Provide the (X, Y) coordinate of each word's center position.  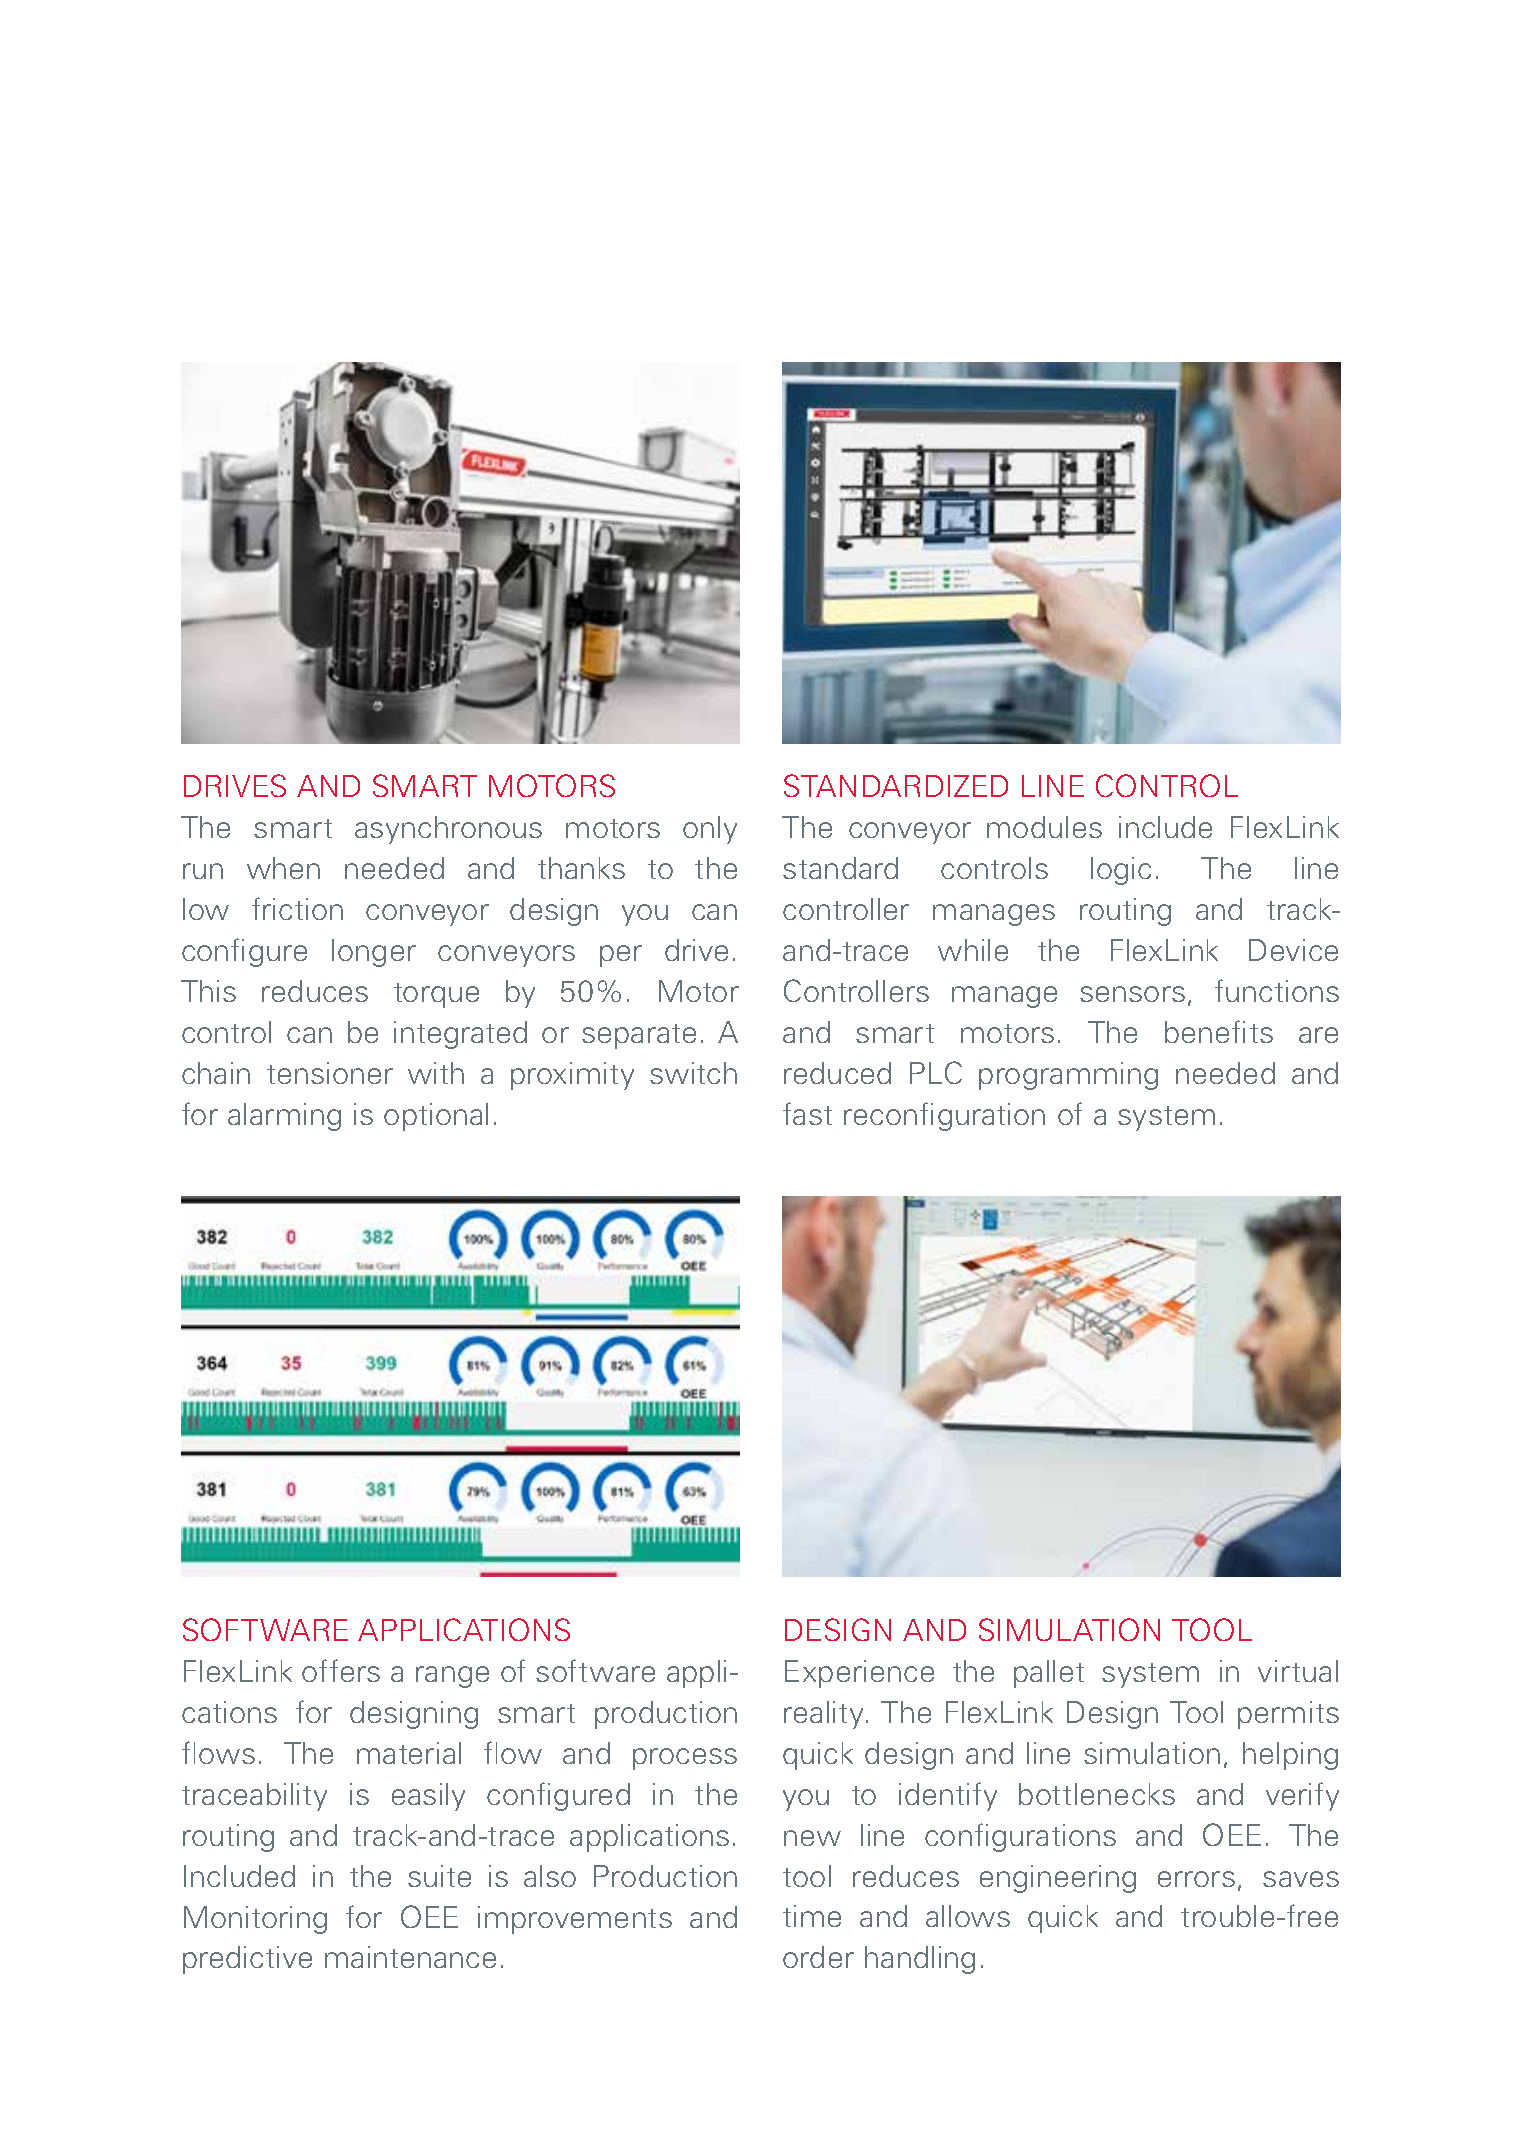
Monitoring (255, 1920)
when (283, 868)
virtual (1298, 1671)
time (812, 1916)
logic (1121, 871)
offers (341, 1670)
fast (807, 1113)
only (710, 830)
